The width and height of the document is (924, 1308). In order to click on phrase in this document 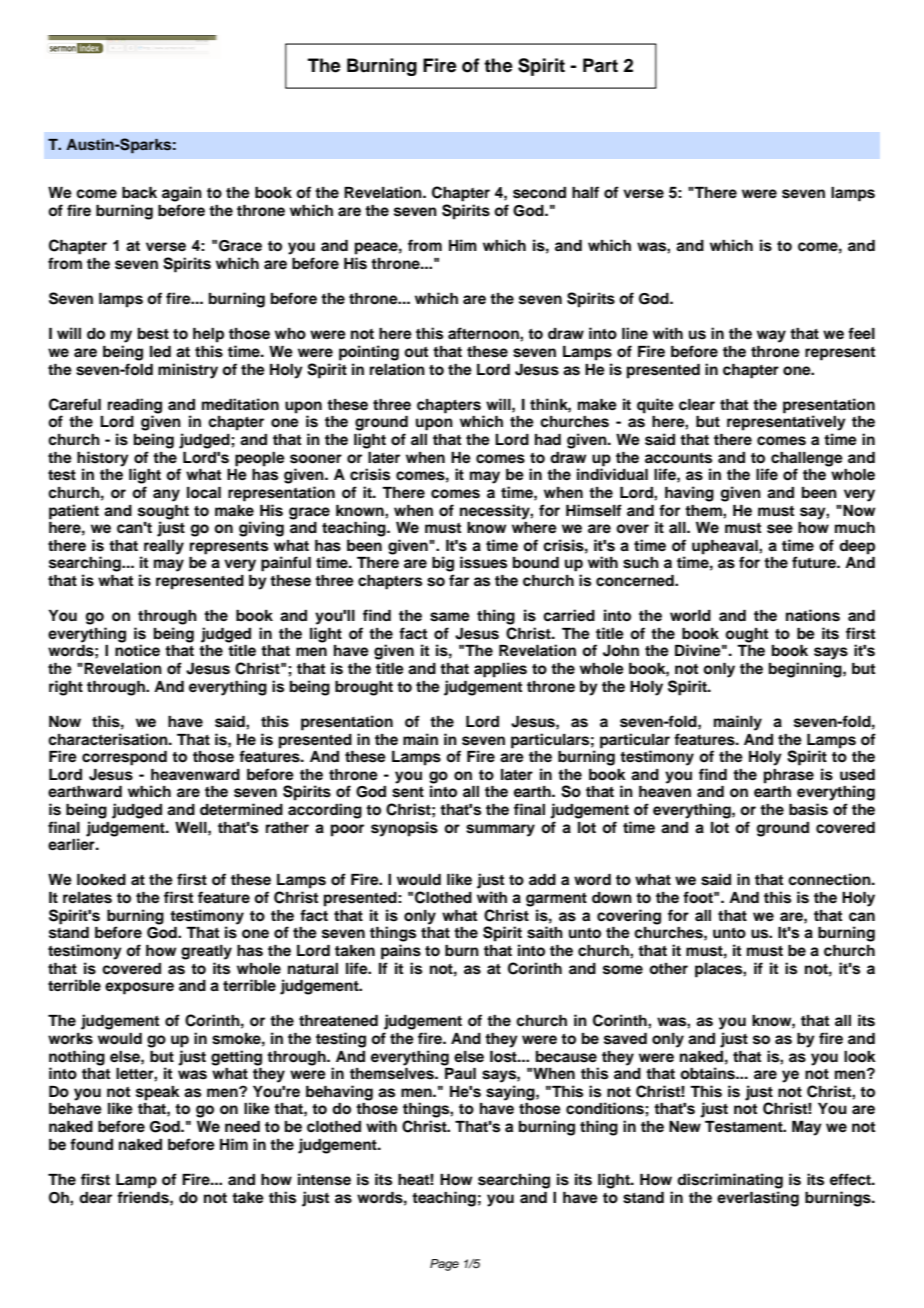, I will do `click(789, 776)`.
